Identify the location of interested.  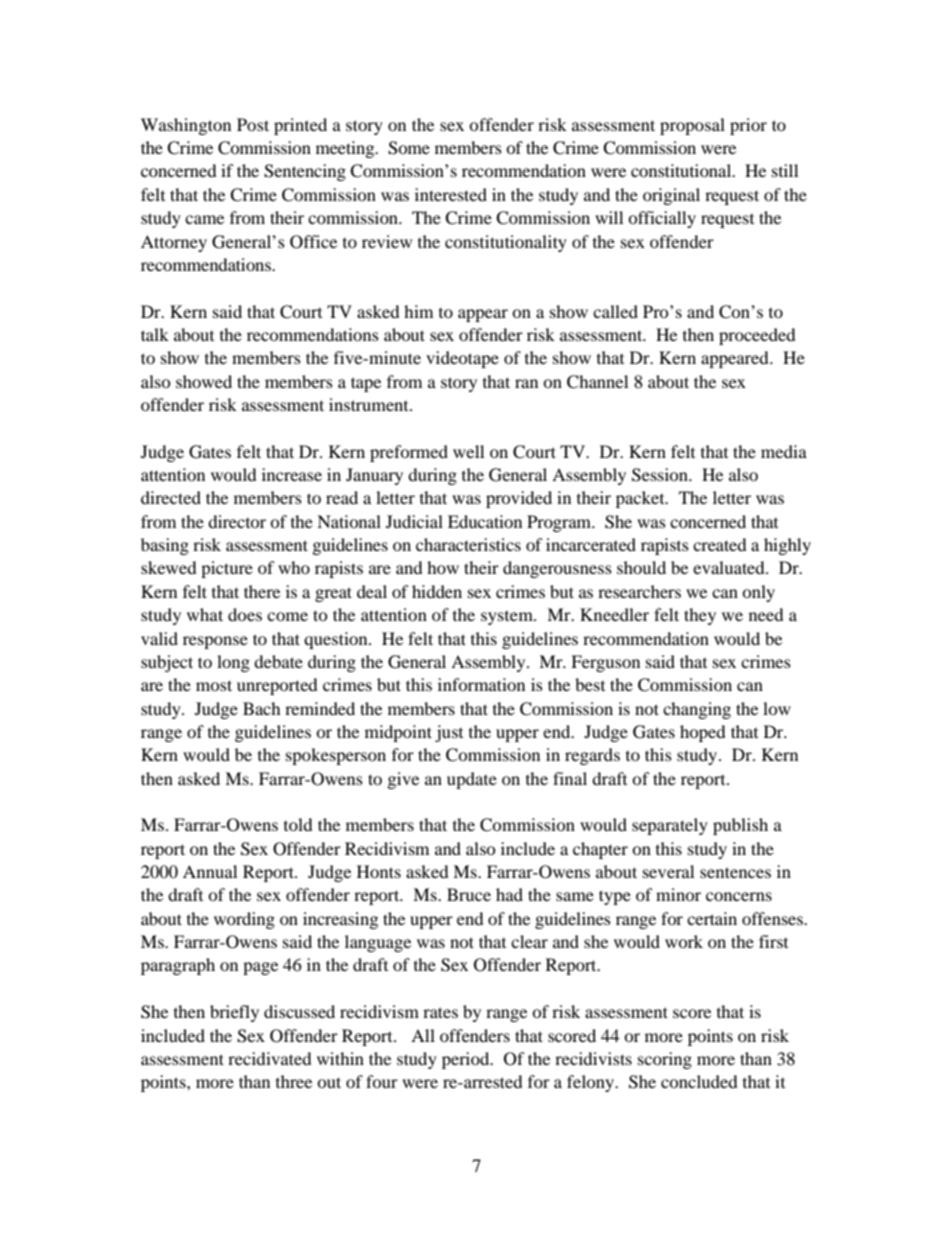
(451, 194).
